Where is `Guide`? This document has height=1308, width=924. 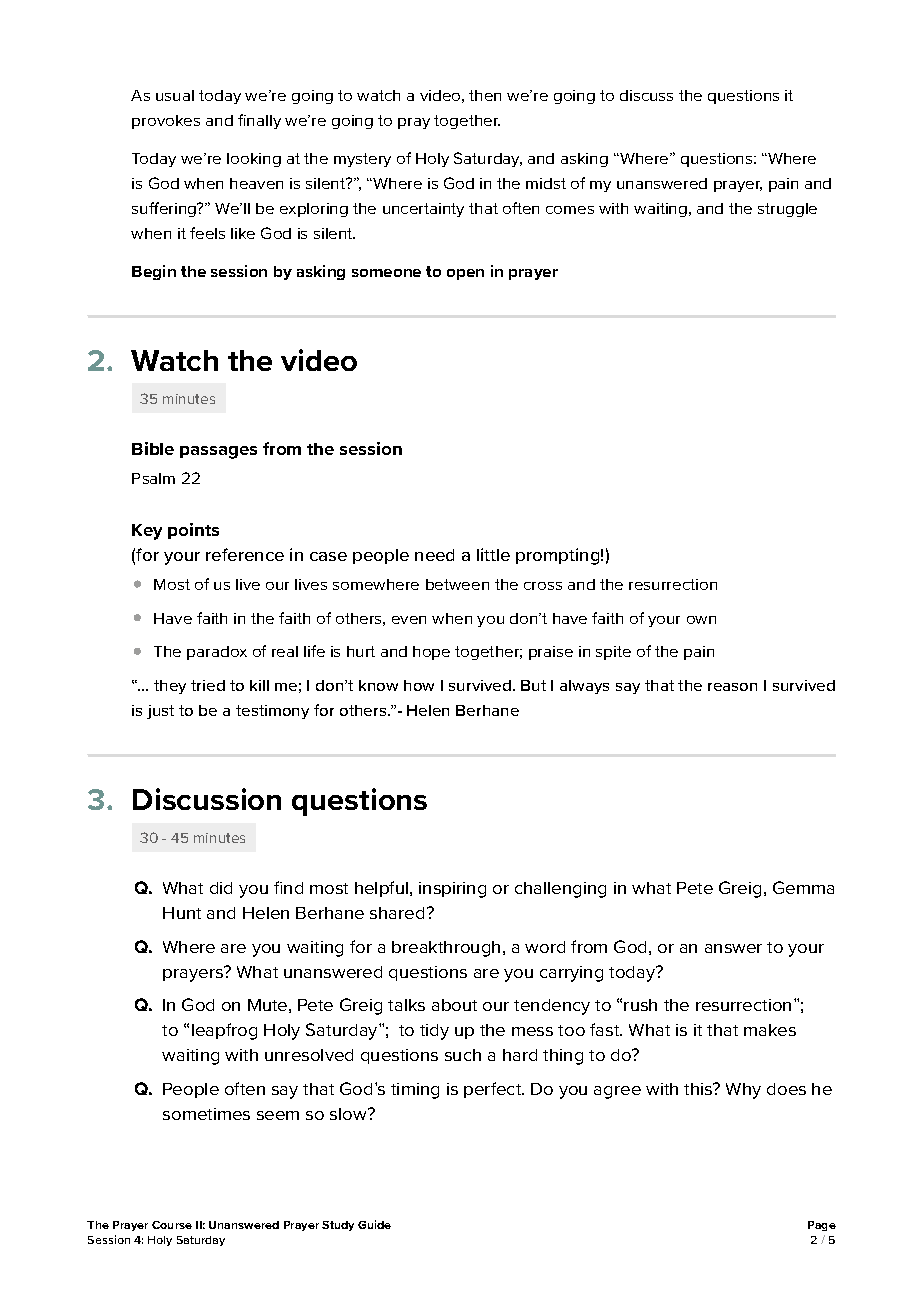
Guide is located at coordinates (374, 1224).
